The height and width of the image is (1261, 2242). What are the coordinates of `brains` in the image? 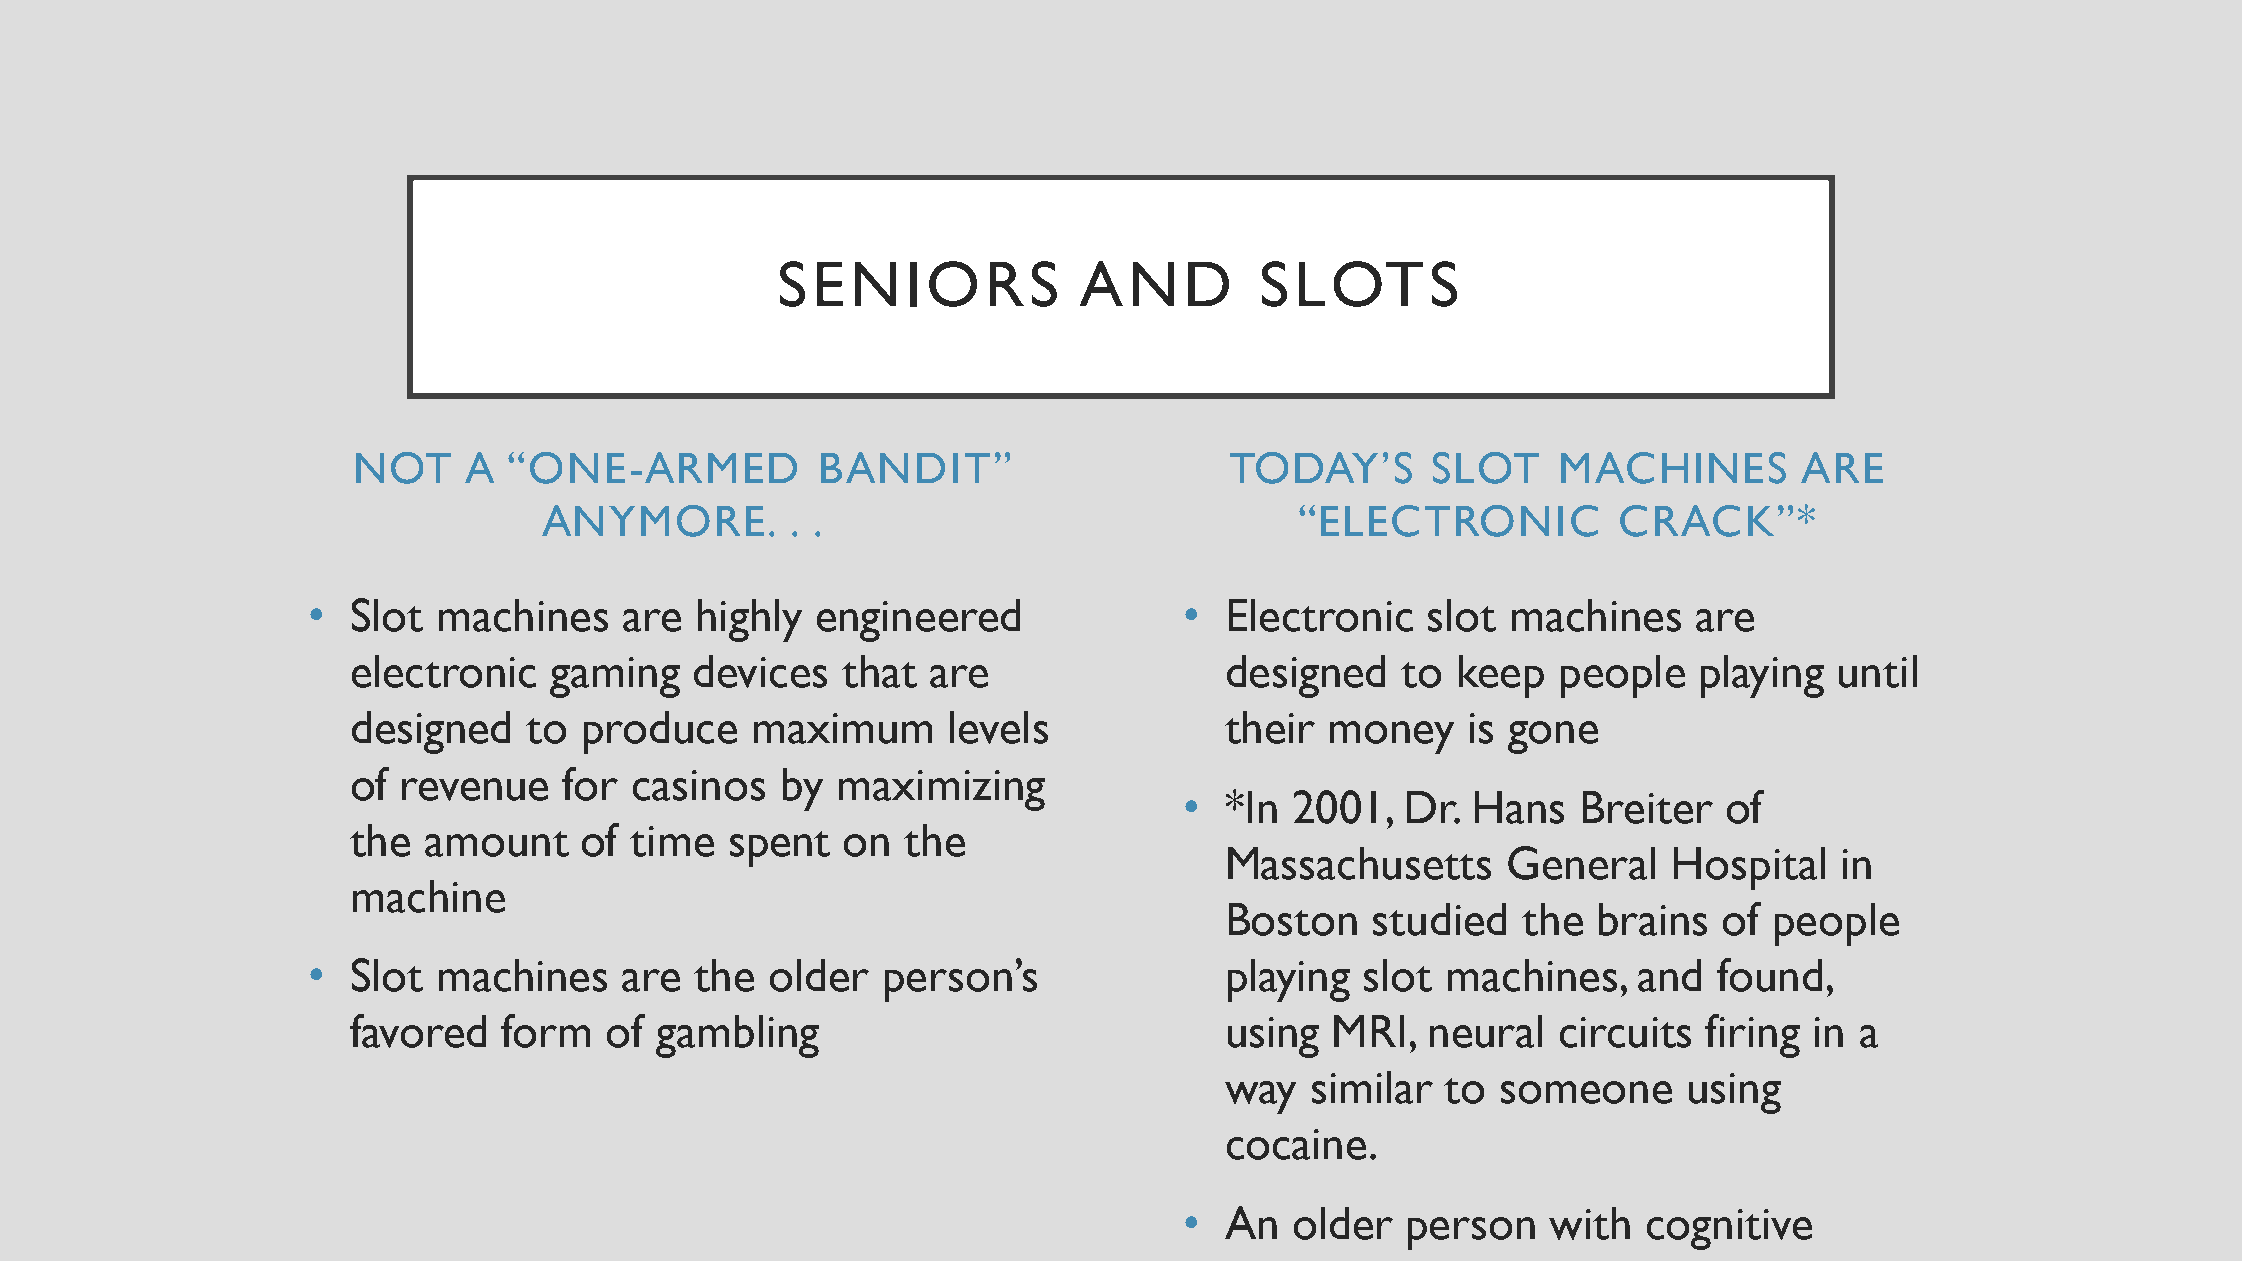 It's located at (1653, 919).
